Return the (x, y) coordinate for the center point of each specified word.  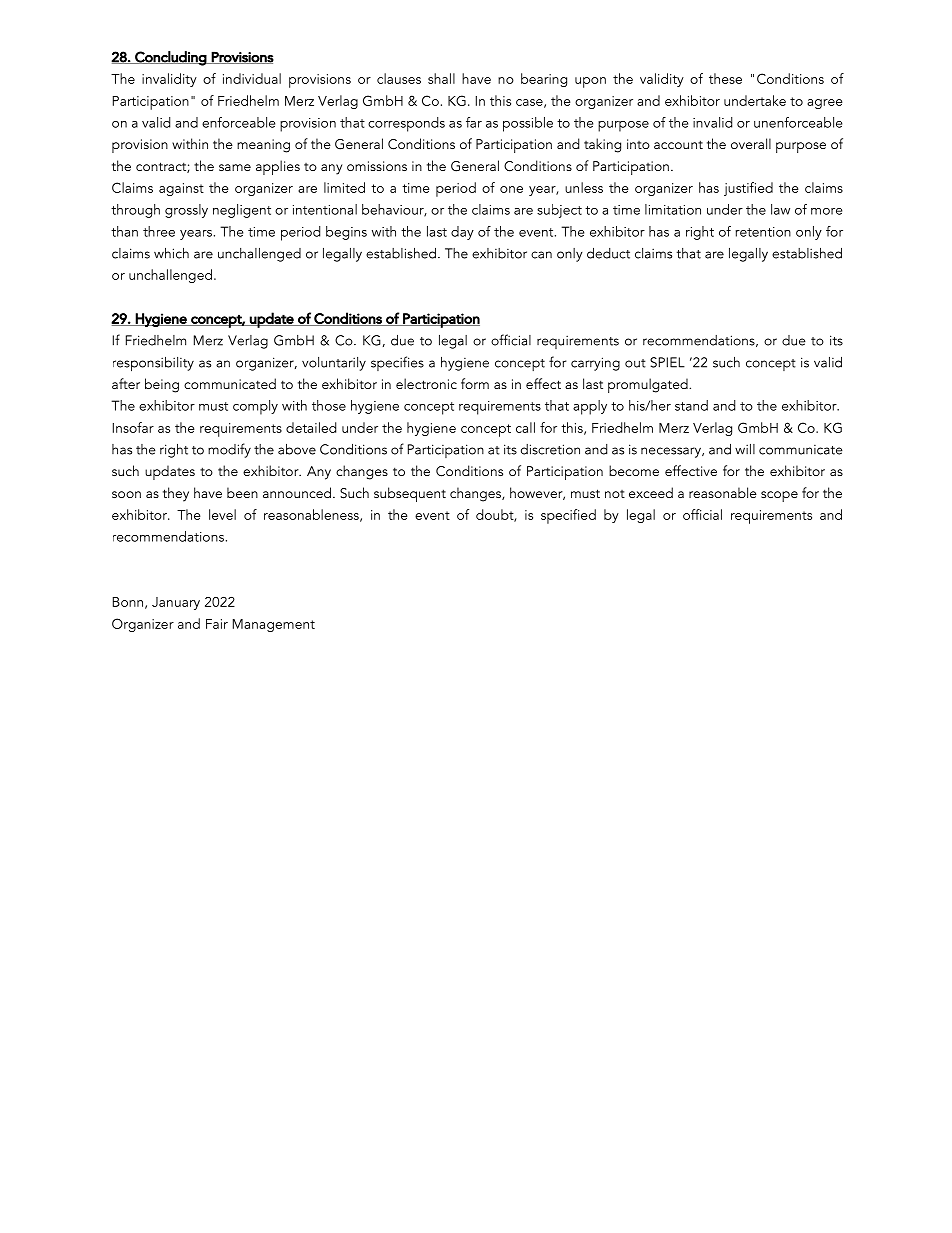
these (725, 78)
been (242, 492)
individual (252, 78)
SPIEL (667, 362)
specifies (397, 363)
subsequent (410, 494)
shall (441, 78)
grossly (186, 211)
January (176, 603)
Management (274, 625)
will (745, 449)
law (780, 209)
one (511, 189)
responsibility (153, 364)
